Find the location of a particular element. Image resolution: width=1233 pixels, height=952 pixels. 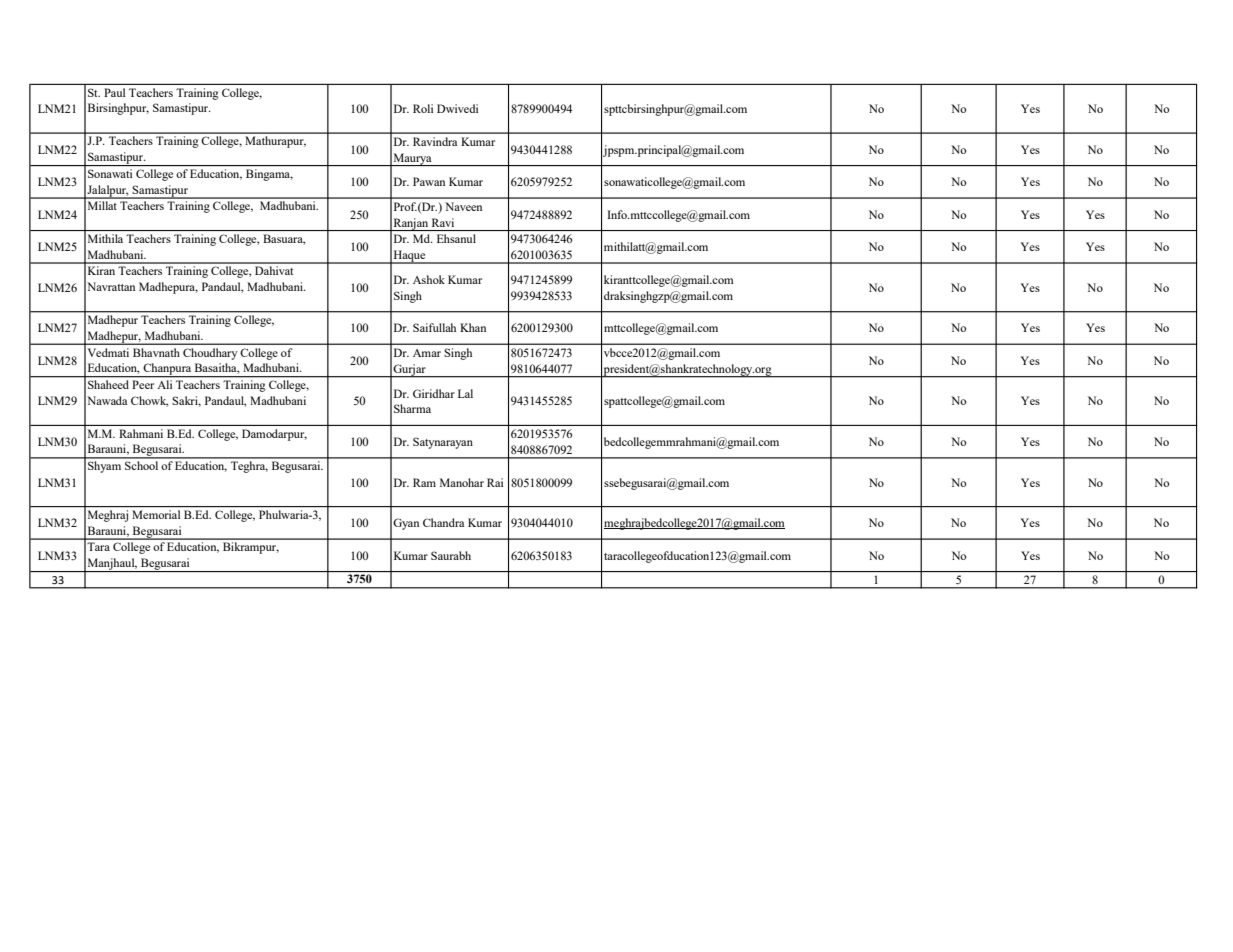

Memorial is located at coordinates (156, 514).
